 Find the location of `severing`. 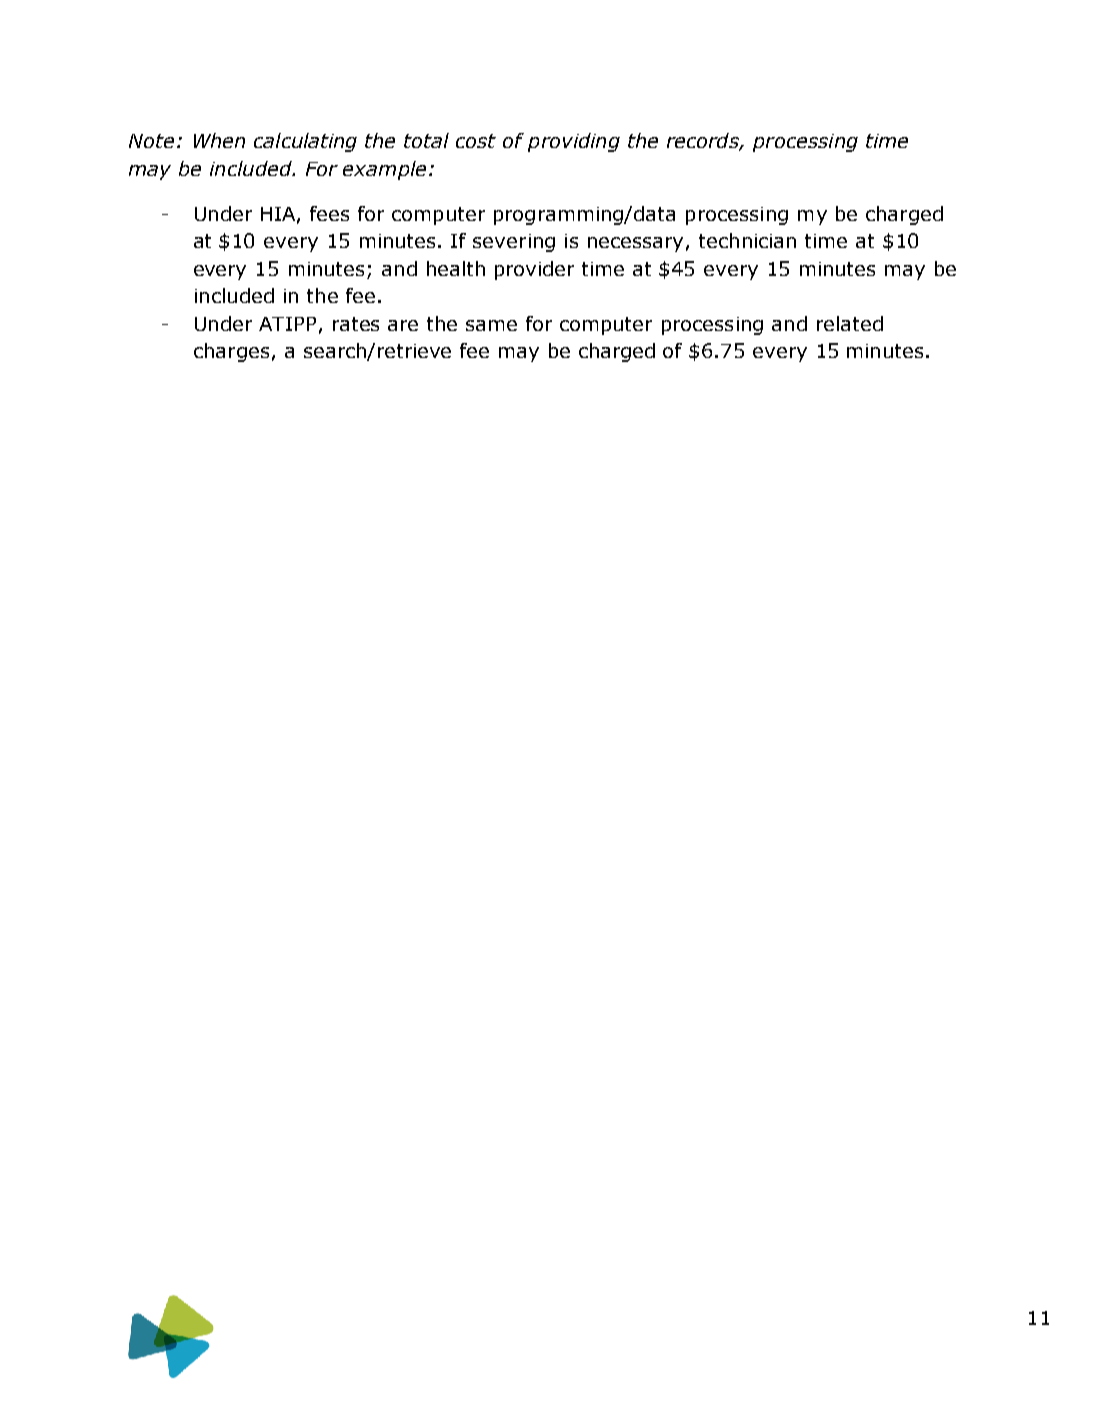

severing is located at coordinates (514, 243).
